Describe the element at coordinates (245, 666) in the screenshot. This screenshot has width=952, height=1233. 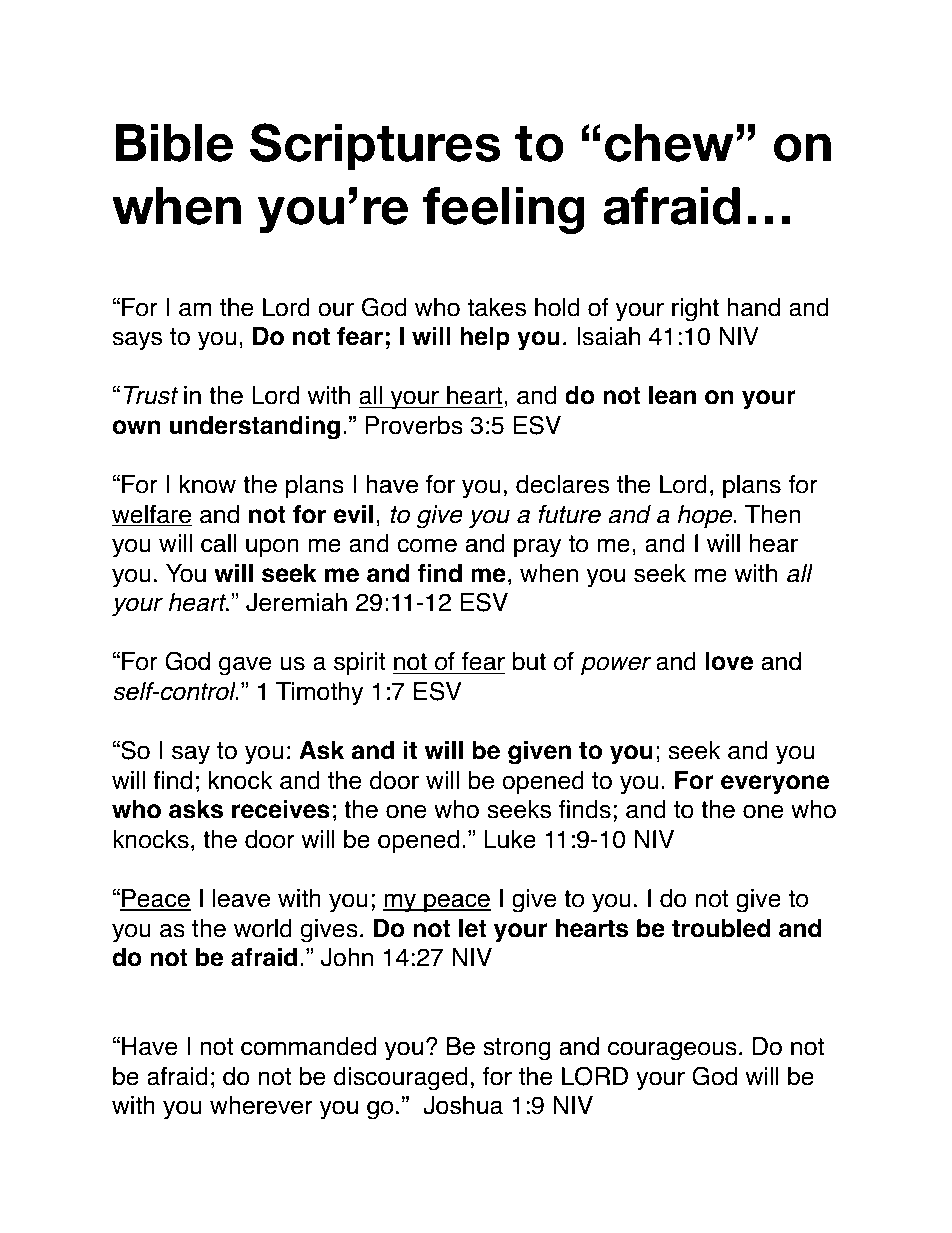
I see `gave` at that location.
